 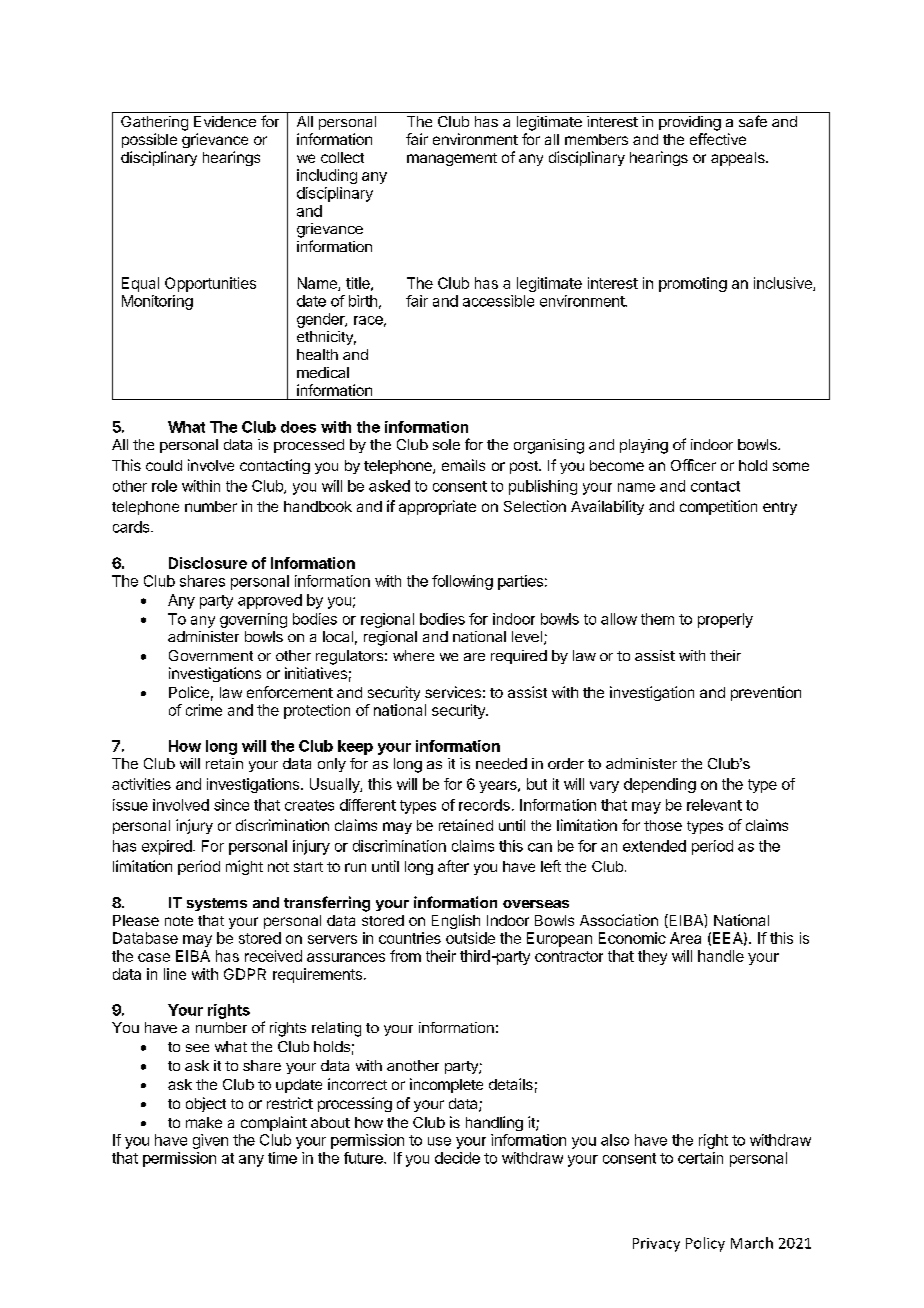 I want to click on Evidence, so click(x=225, y=121).
